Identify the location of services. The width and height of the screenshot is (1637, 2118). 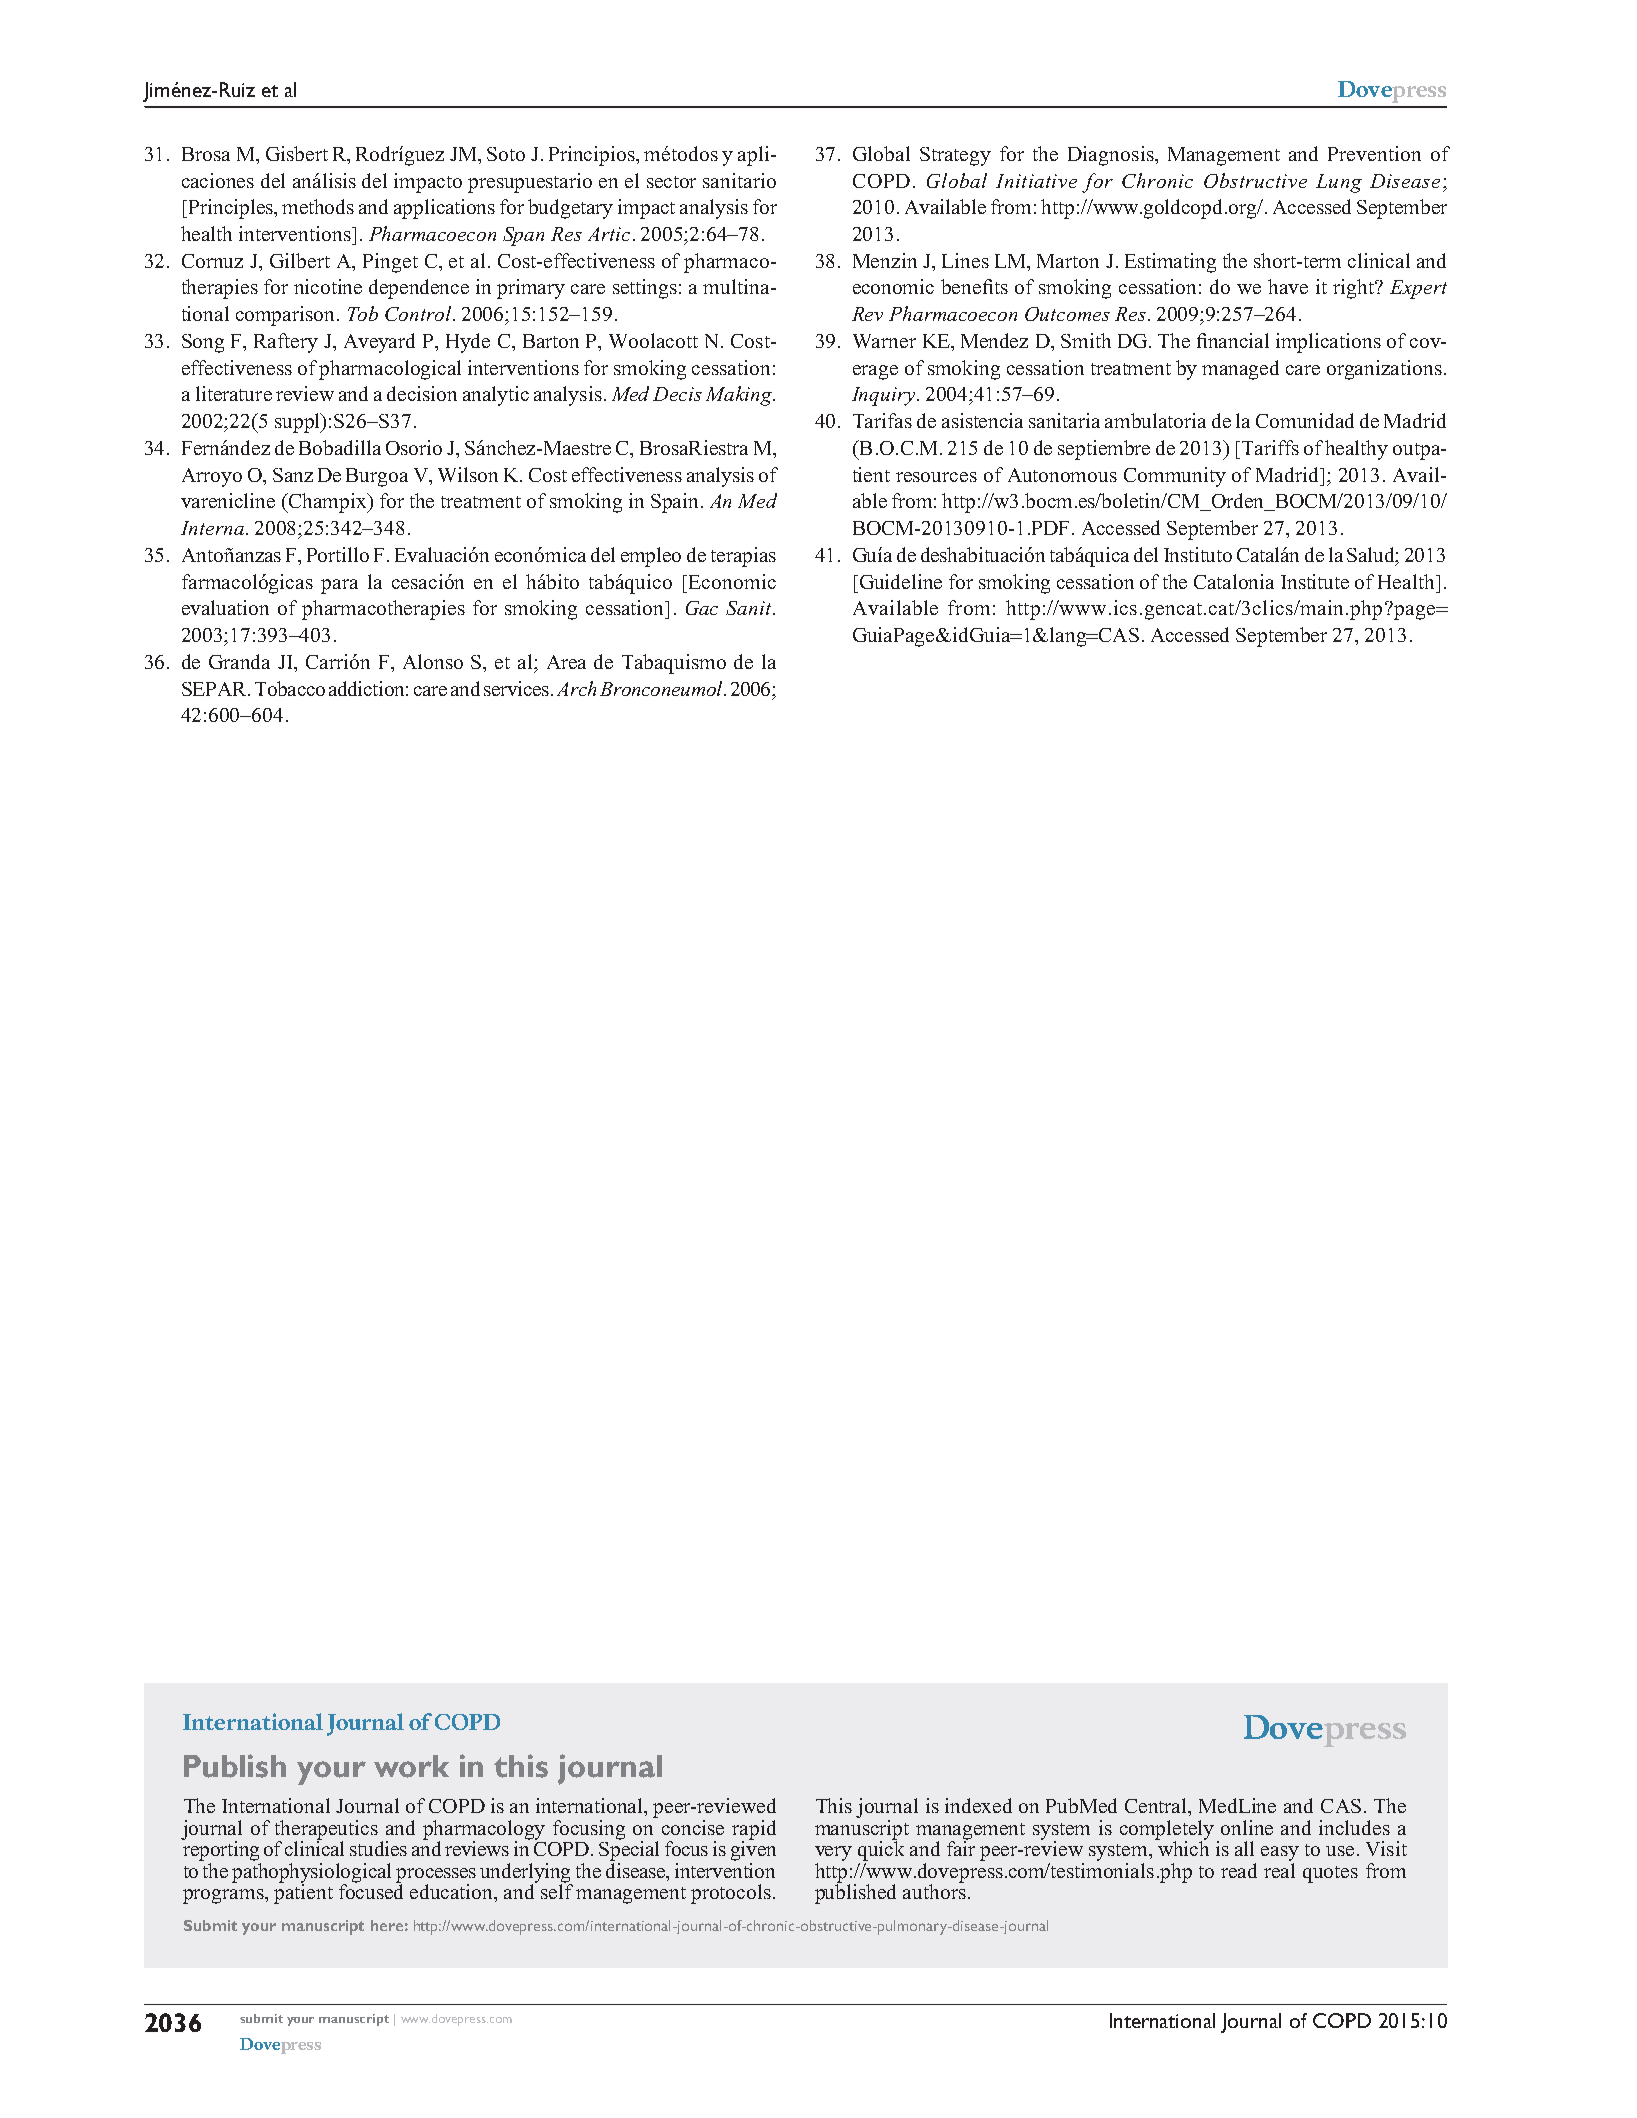
(516, 688).
